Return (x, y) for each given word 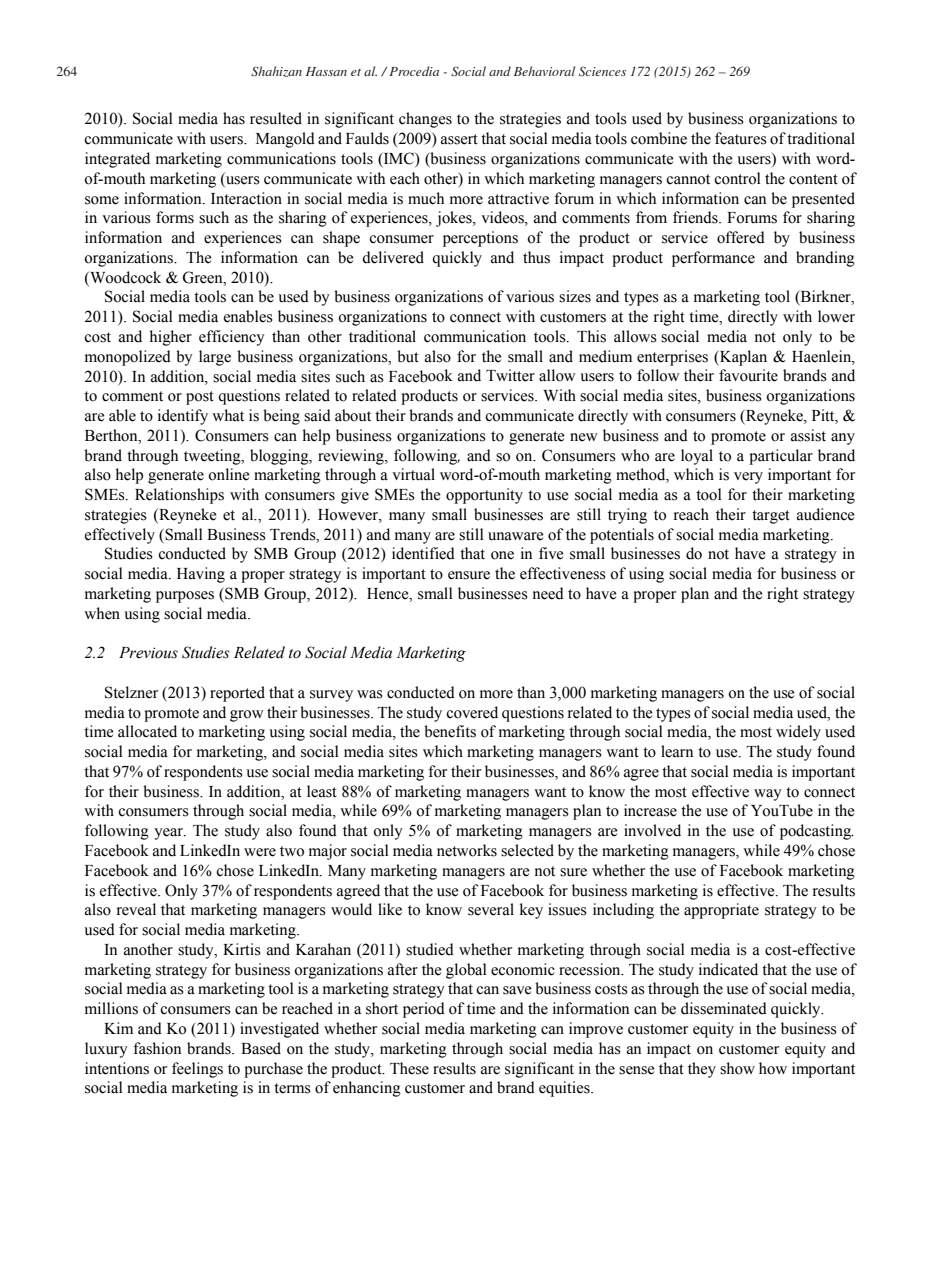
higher (171, 338)
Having (201, 575)
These (409, 1068)
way (768, 795)
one (502, 555)
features (741, 138)
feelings (197, 1070)
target (771, 517)
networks (467, 850)
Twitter (510, 375)
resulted (276, 118)
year (169, 834)
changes (425, 120)
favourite (748, 375)
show (737, 1068)
